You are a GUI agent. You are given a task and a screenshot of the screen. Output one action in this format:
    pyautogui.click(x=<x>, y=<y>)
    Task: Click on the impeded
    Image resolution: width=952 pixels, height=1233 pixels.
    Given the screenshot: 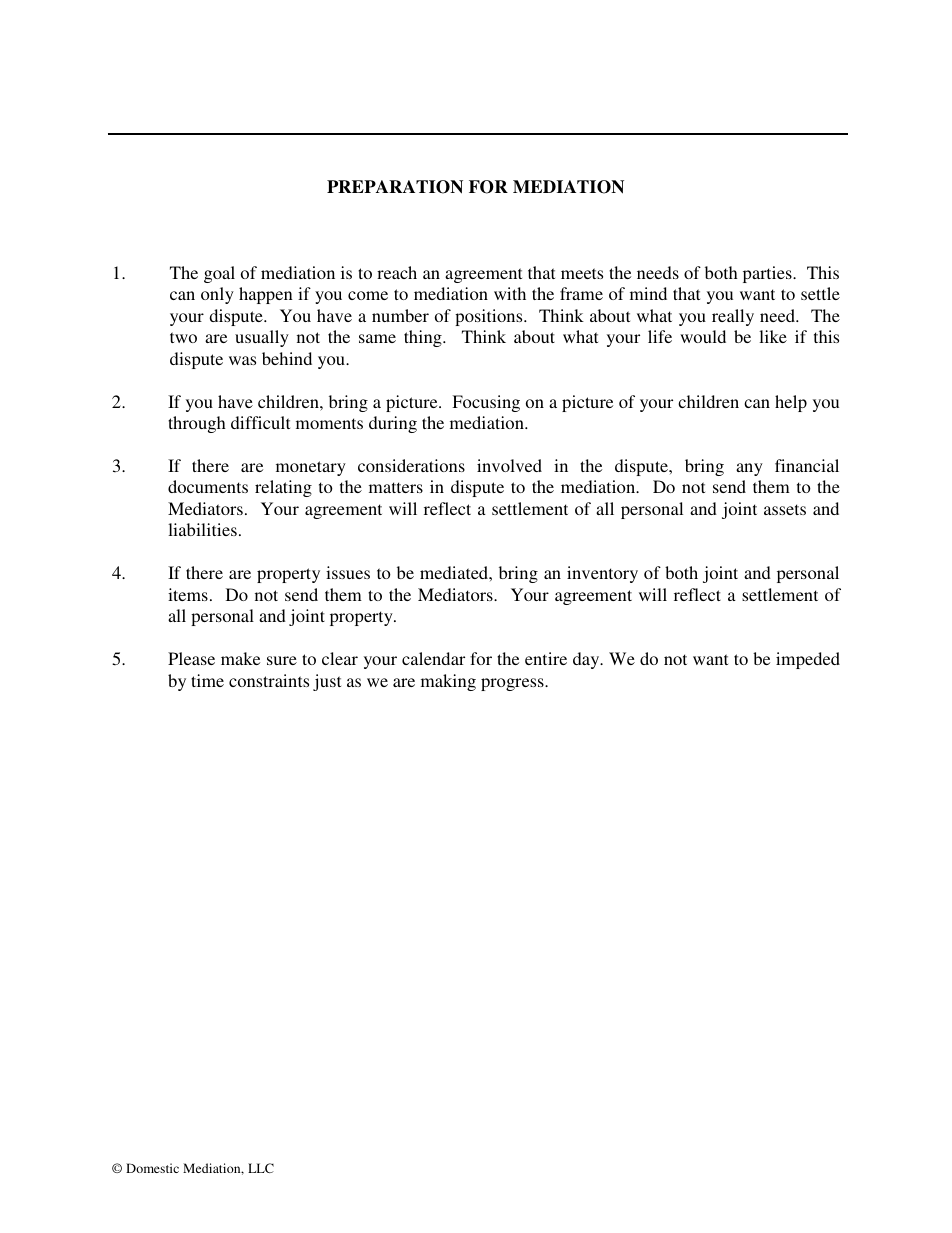 What is the action you would take?
    pyautogui.click(x=808, y=660)
